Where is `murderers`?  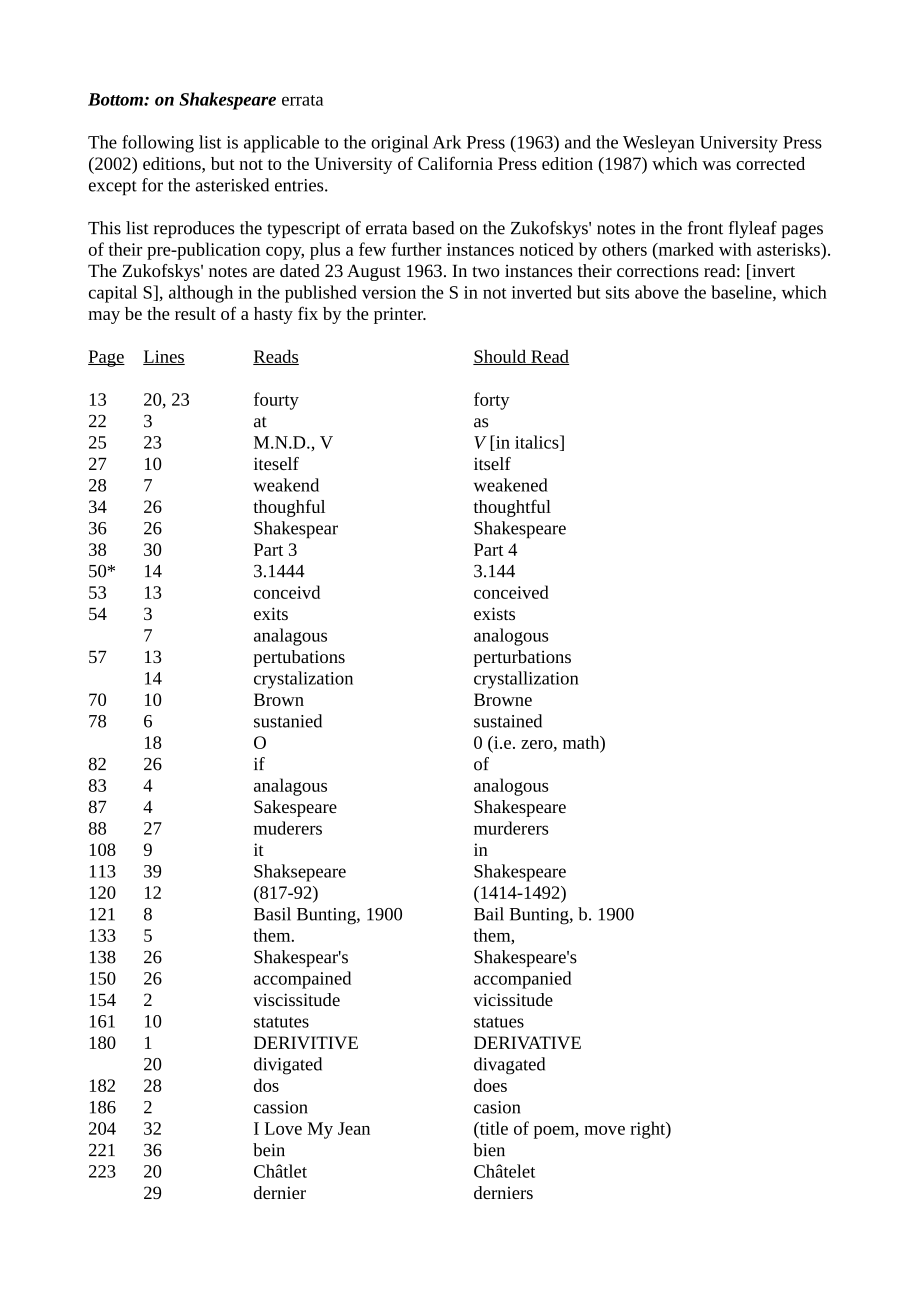
murderers is located at coordinates (511, 828).
